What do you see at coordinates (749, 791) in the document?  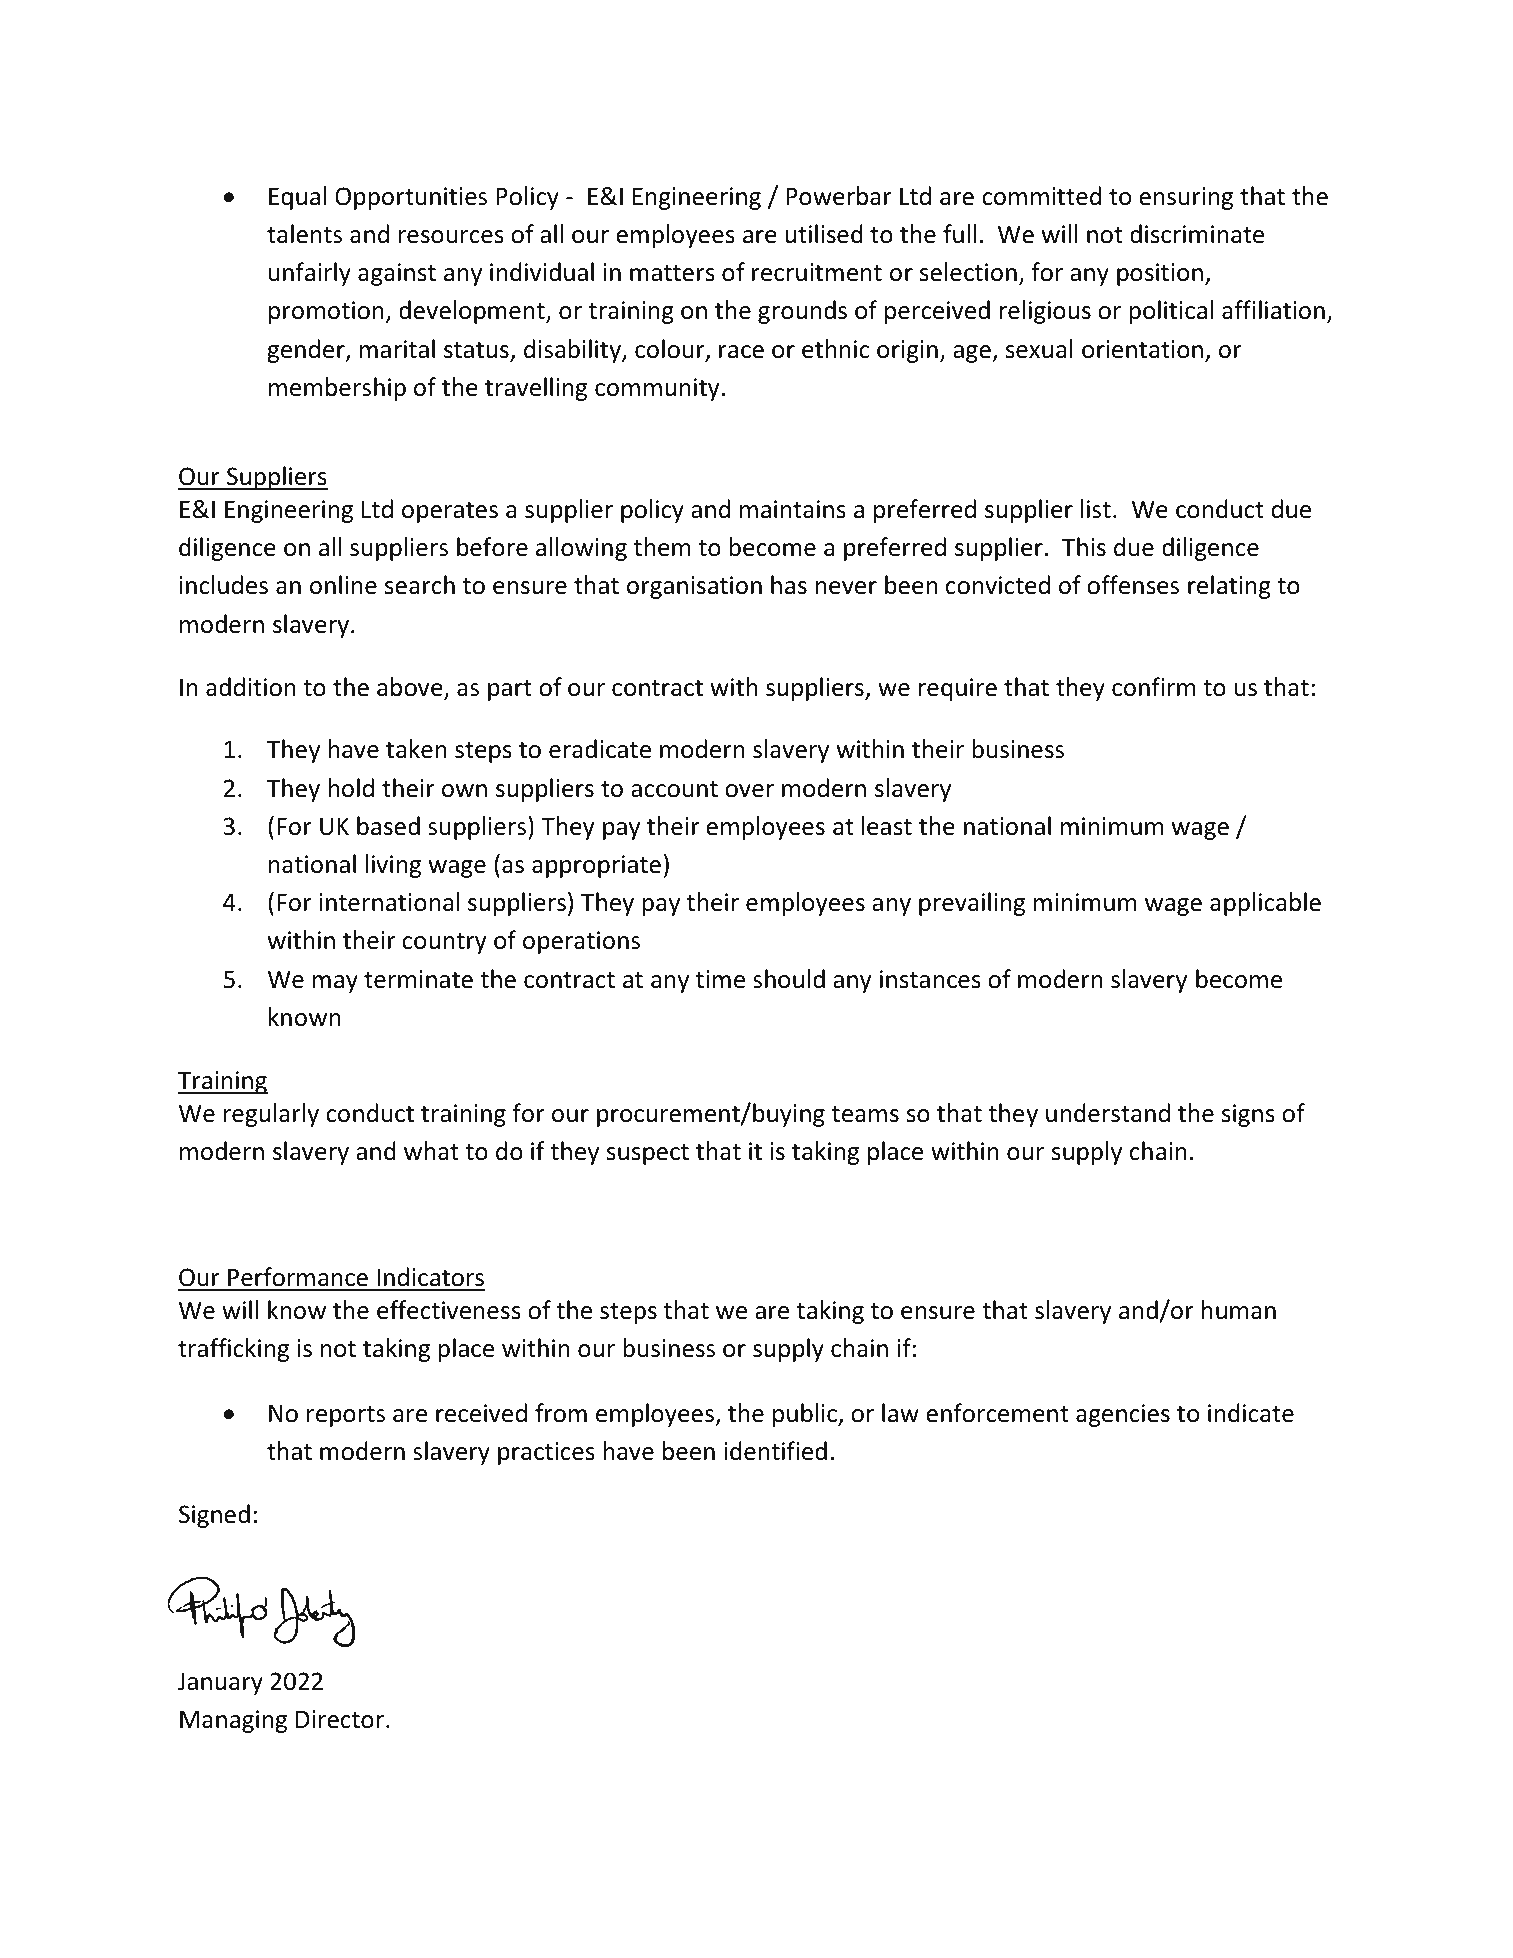 I see `over` at bounding box center [749, 791].
